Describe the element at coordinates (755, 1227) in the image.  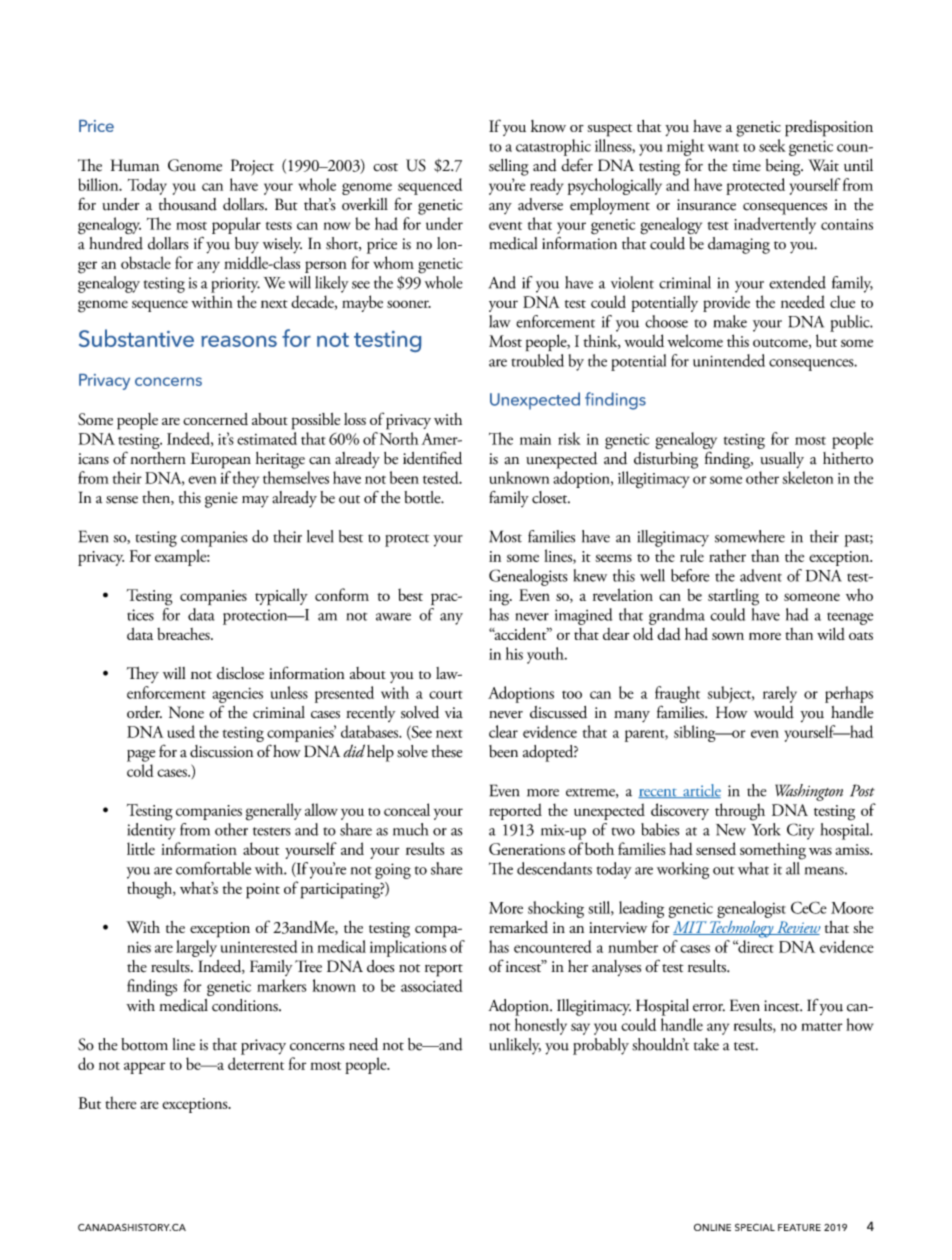
I see `SPECIAL` at that location.
